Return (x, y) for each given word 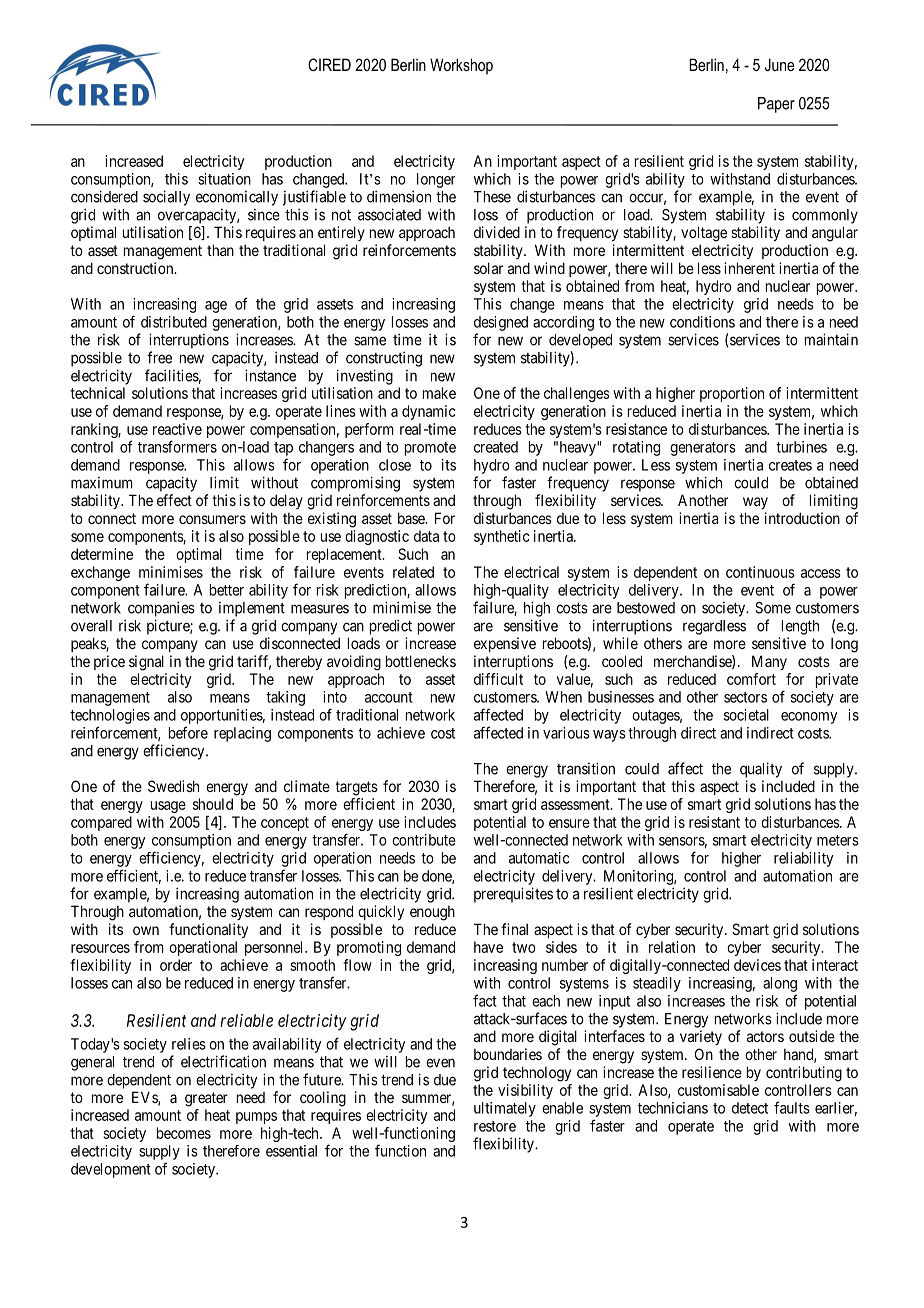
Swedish (173, 786)
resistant (714, 822)
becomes (184, 1133)
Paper (776, 105)
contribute (424, 840)
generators (703, 449)
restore (495, 1126)
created (496, 447)
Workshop (461, 66)
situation (224, 179)
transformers (177, 446)
